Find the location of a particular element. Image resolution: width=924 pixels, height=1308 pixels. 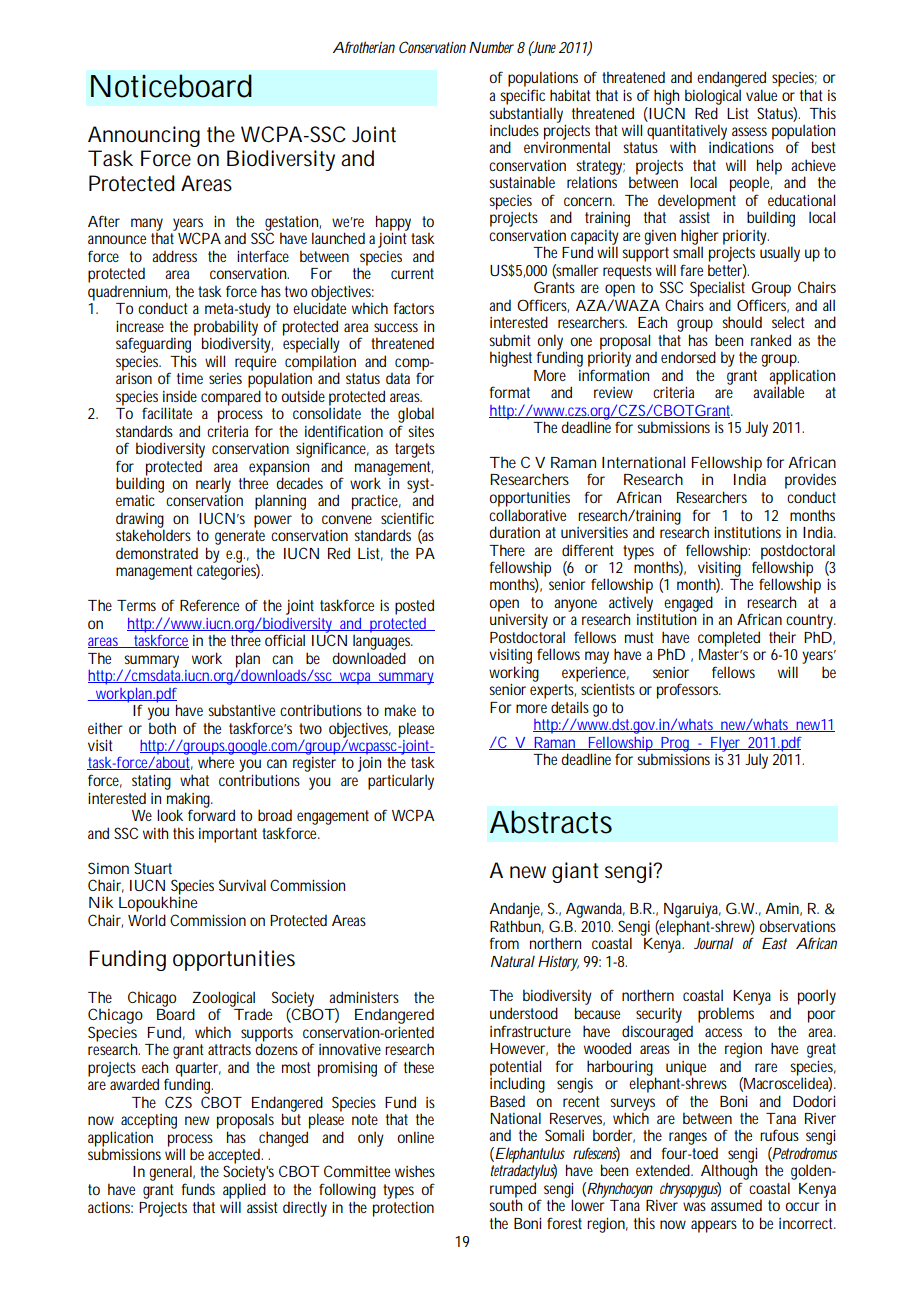

general is located at coordinates (171, 1174).
